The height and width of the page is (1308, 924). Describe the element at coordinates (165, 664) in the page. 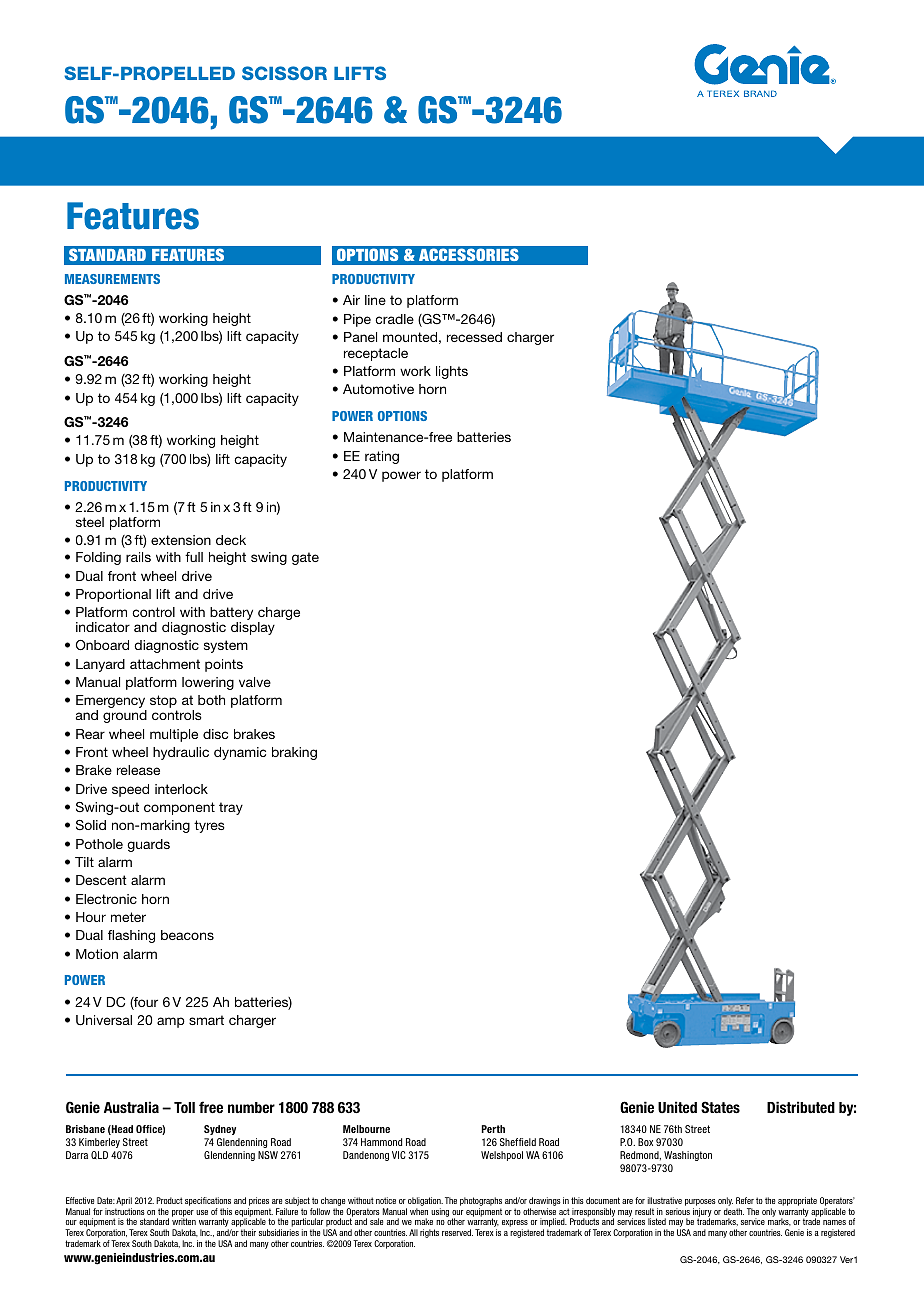

I see `attachment` at that location.
